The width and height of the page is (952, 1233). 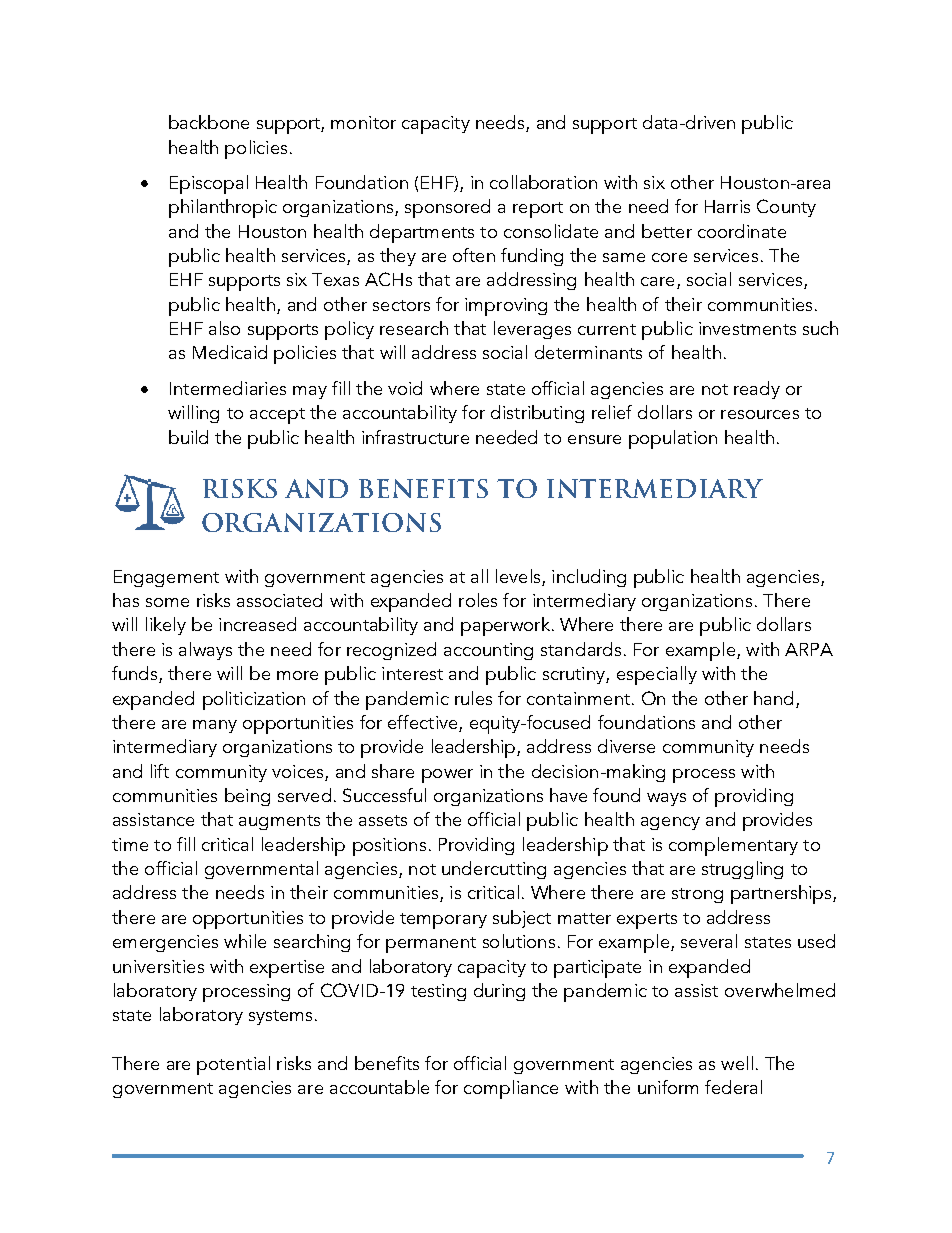 What do you see at coordinates (233, 1065) in the page?
I see `potential` at bounding box center [233, 1065].
